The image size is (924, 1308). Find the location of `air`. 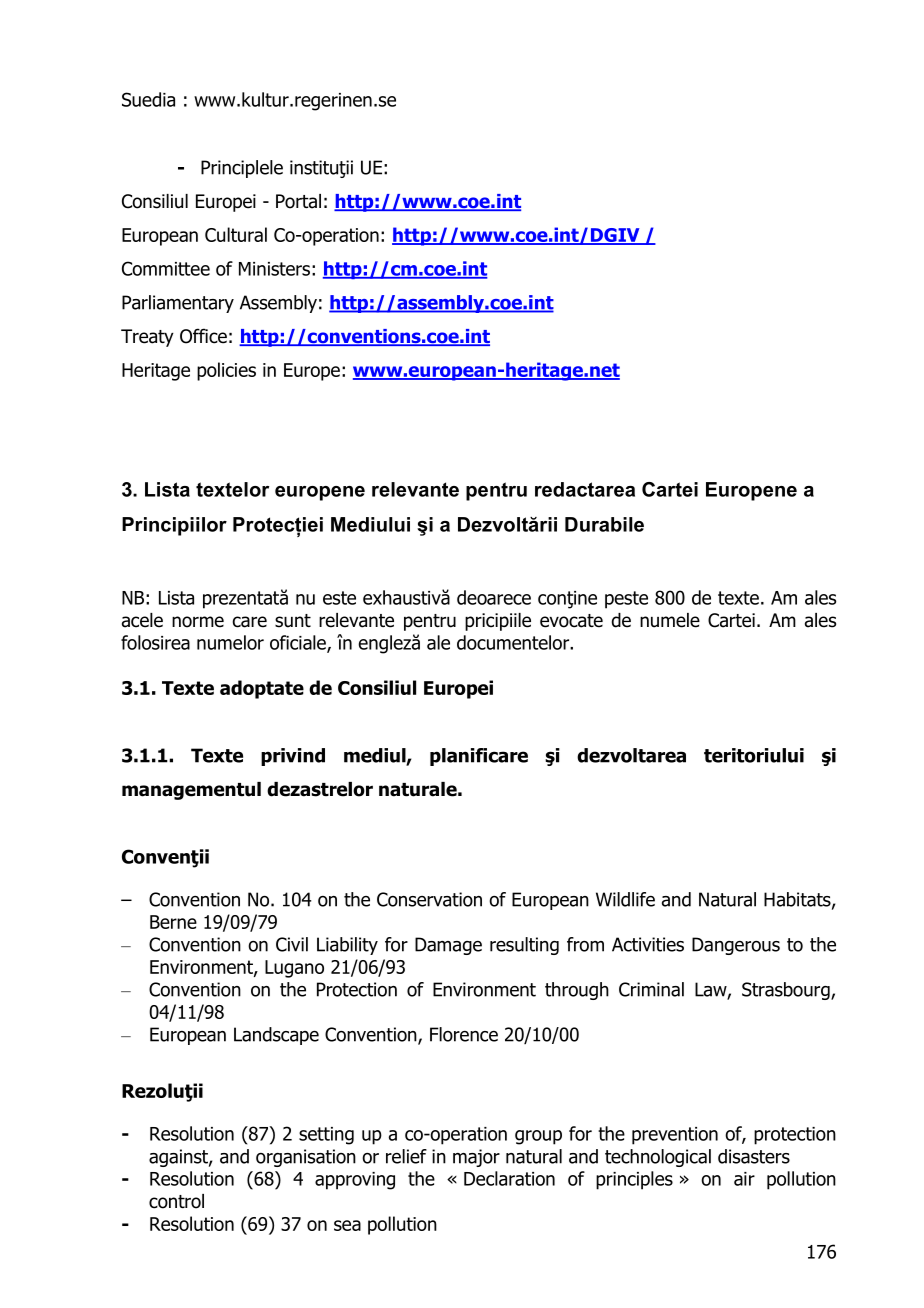

air is located at coordinates (744, 1179).
